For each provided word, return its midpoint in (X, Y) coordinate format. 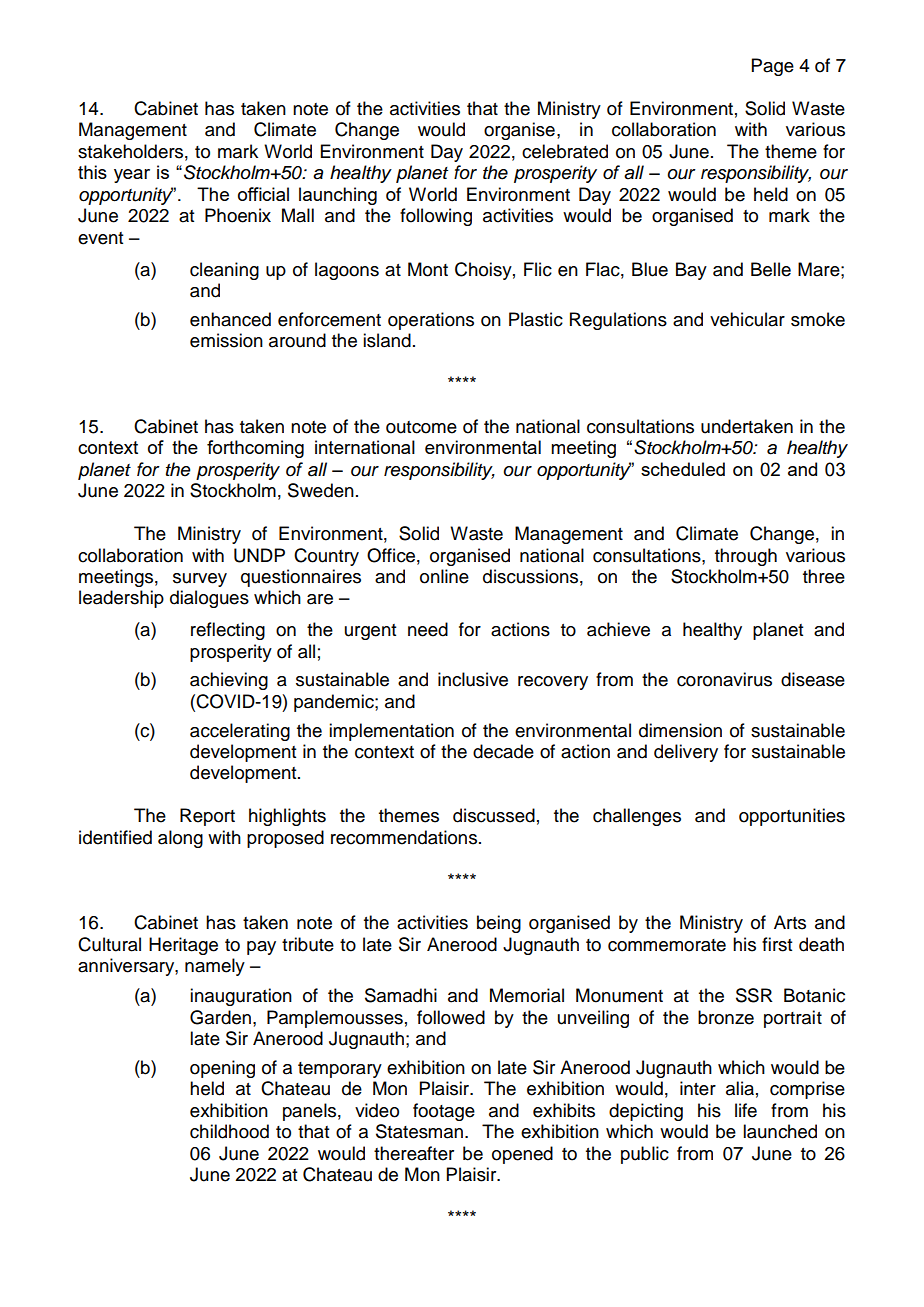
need (428, 629)
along (180, 839)
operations (431, 321)
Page (773, 67)
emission (226, 340)
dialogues (209, 599)
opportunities (792, 817)
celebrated (565, 151)
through (746, 557)
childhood (229, 1131)
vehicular (747, 319)
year (132, 176)
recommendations (404, 837)
